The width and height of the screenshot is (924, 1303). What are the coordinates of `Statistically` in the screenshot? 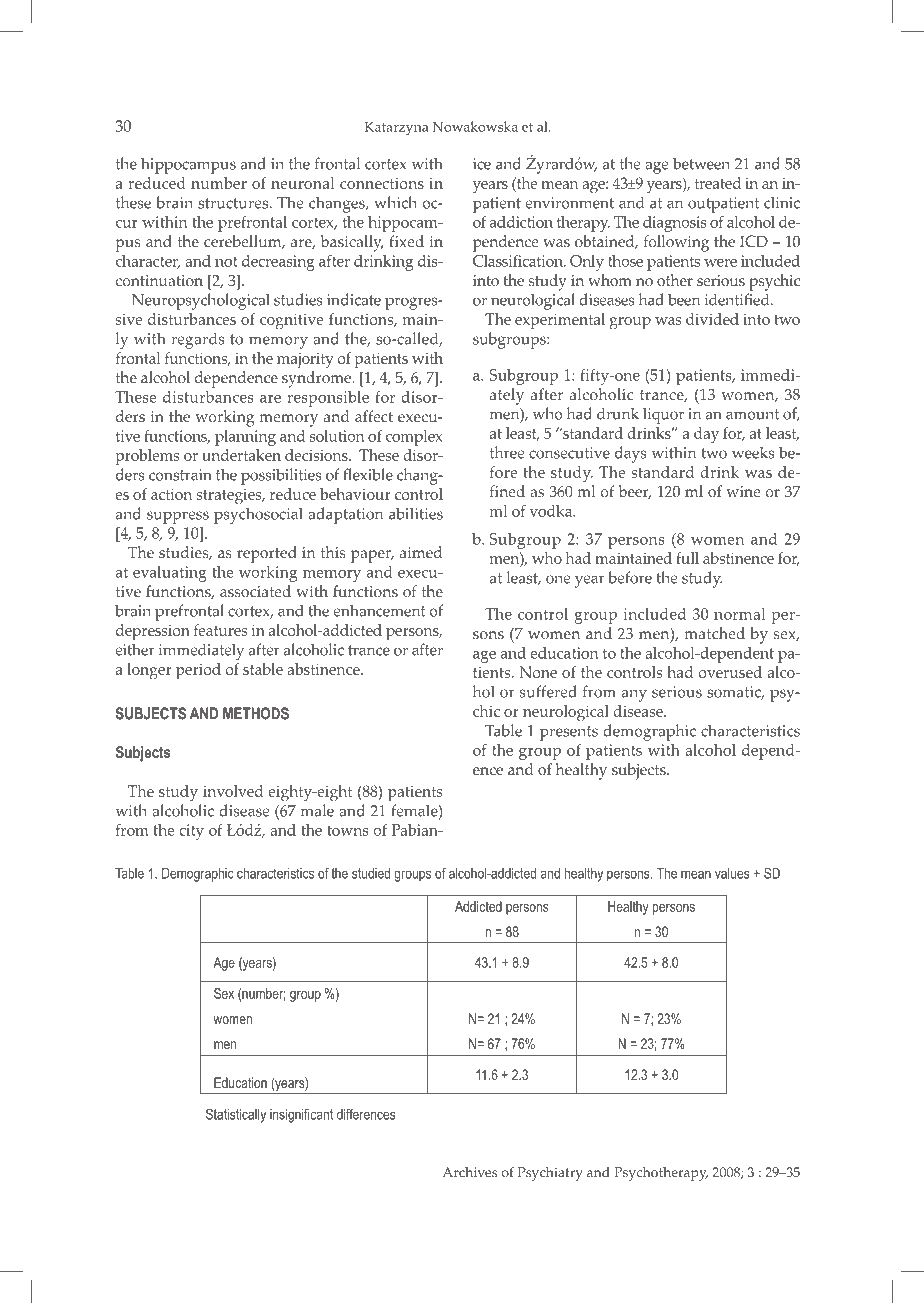 It's located at (236, 1115).
